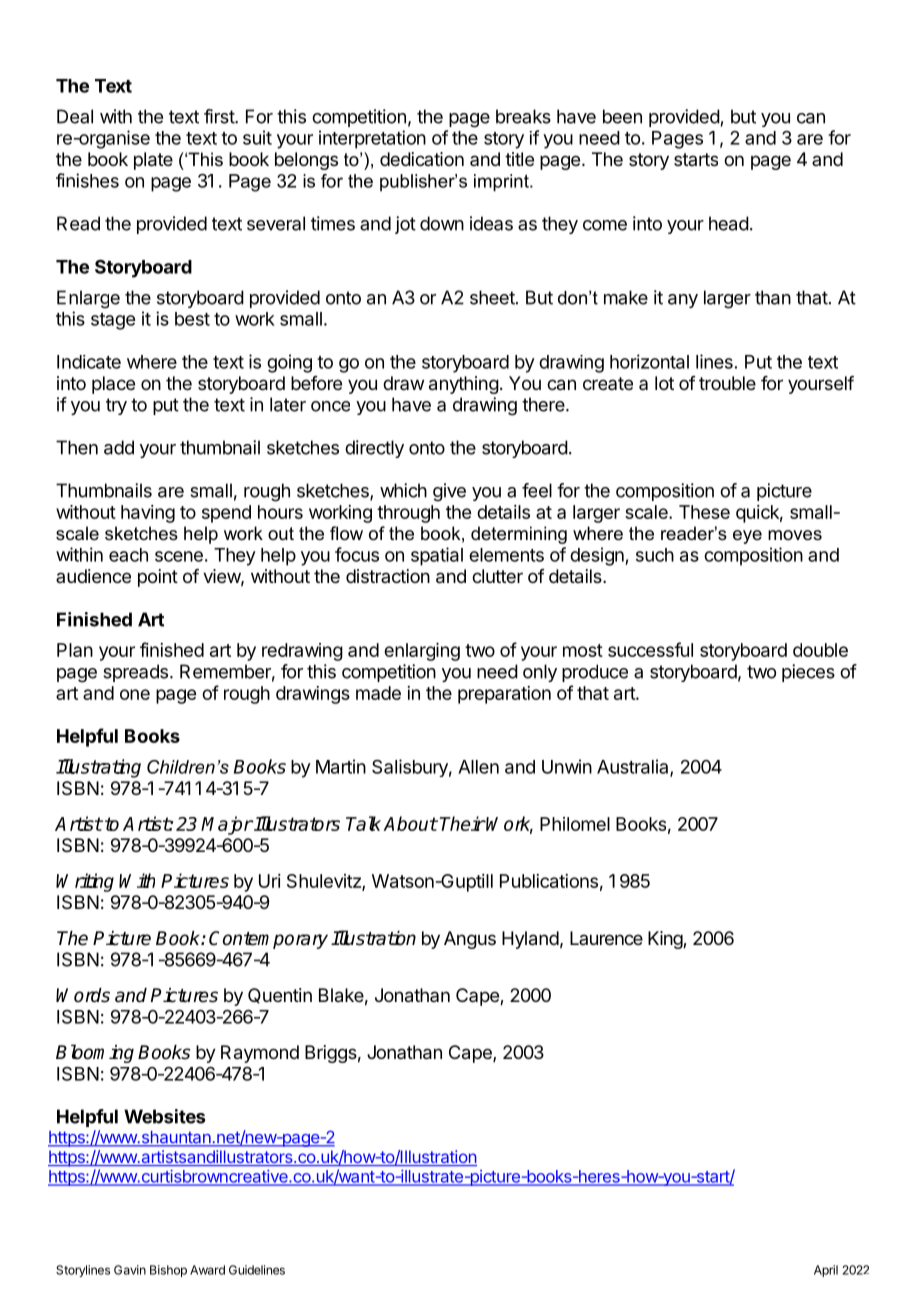 The height and width of the image is (1307, 924). I want to click on try, so click(116, 406).
